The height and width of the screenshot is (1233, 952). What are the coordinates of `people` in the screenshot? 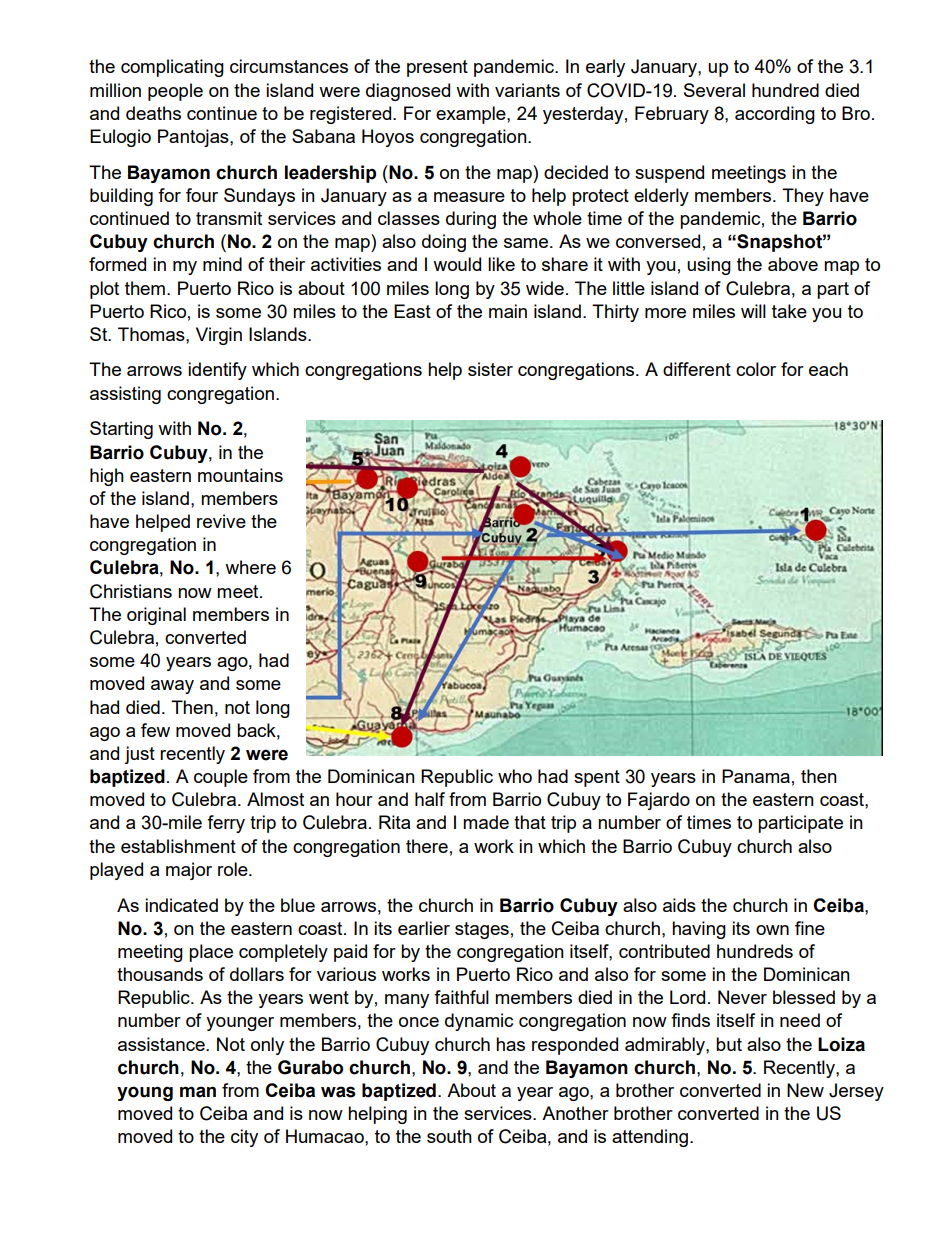 It's located at (175, 92).
